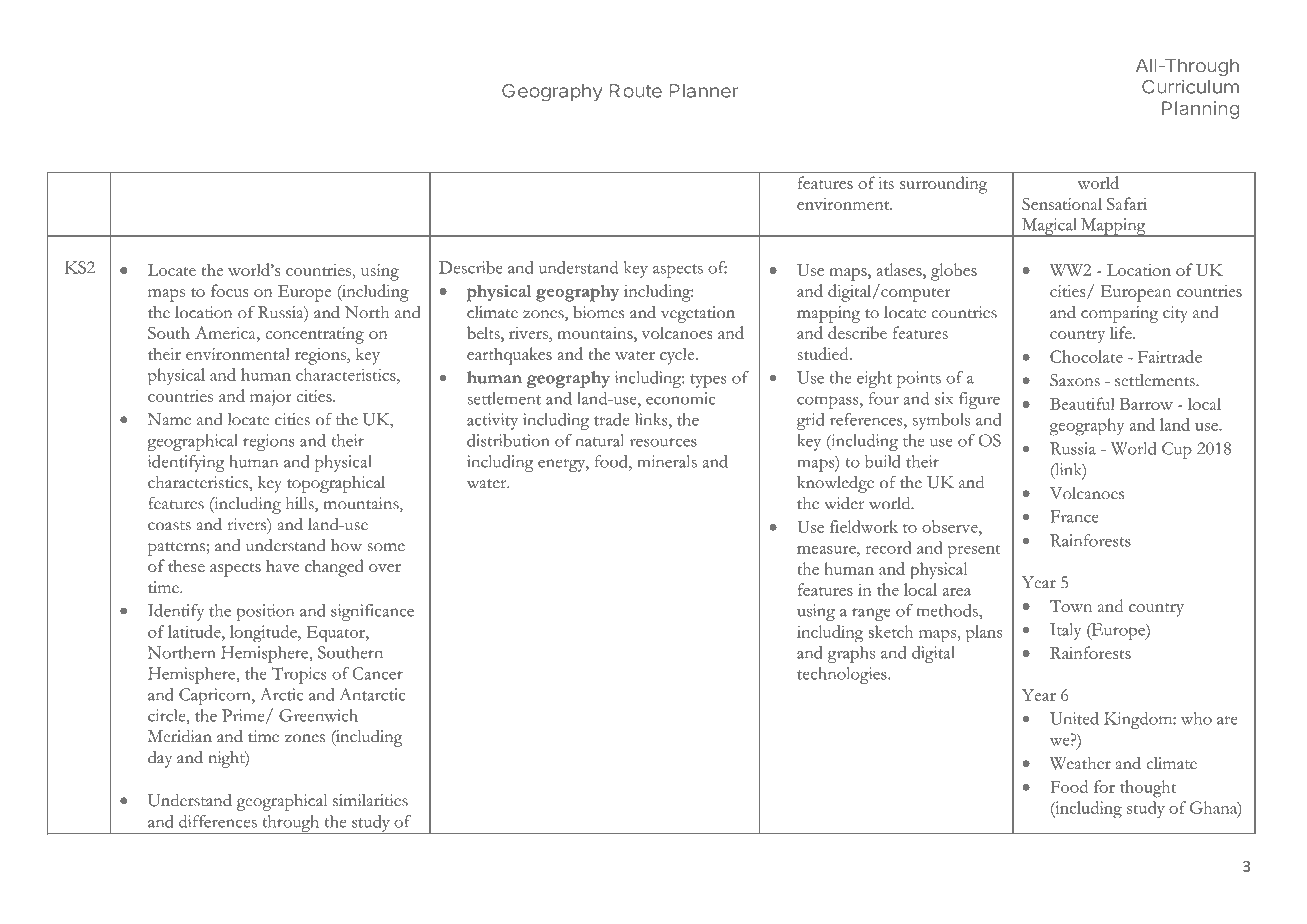  What do you see at coordinates (336, 484) in the screenshot?
I see `topographical` at bounding box center [336, 484].
